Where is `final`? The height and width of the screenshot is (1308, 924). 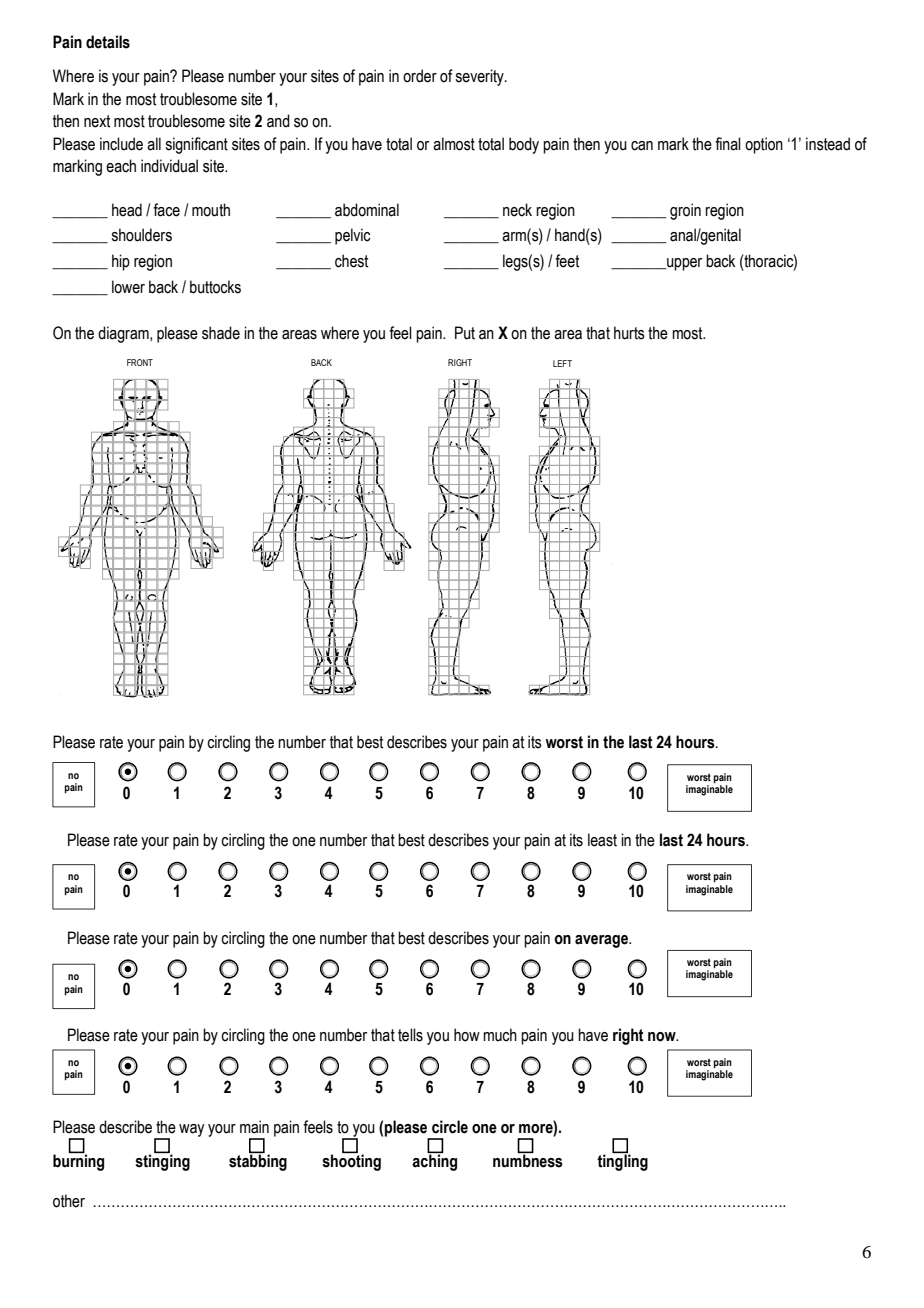 final is located at coordinates (728, 144).
